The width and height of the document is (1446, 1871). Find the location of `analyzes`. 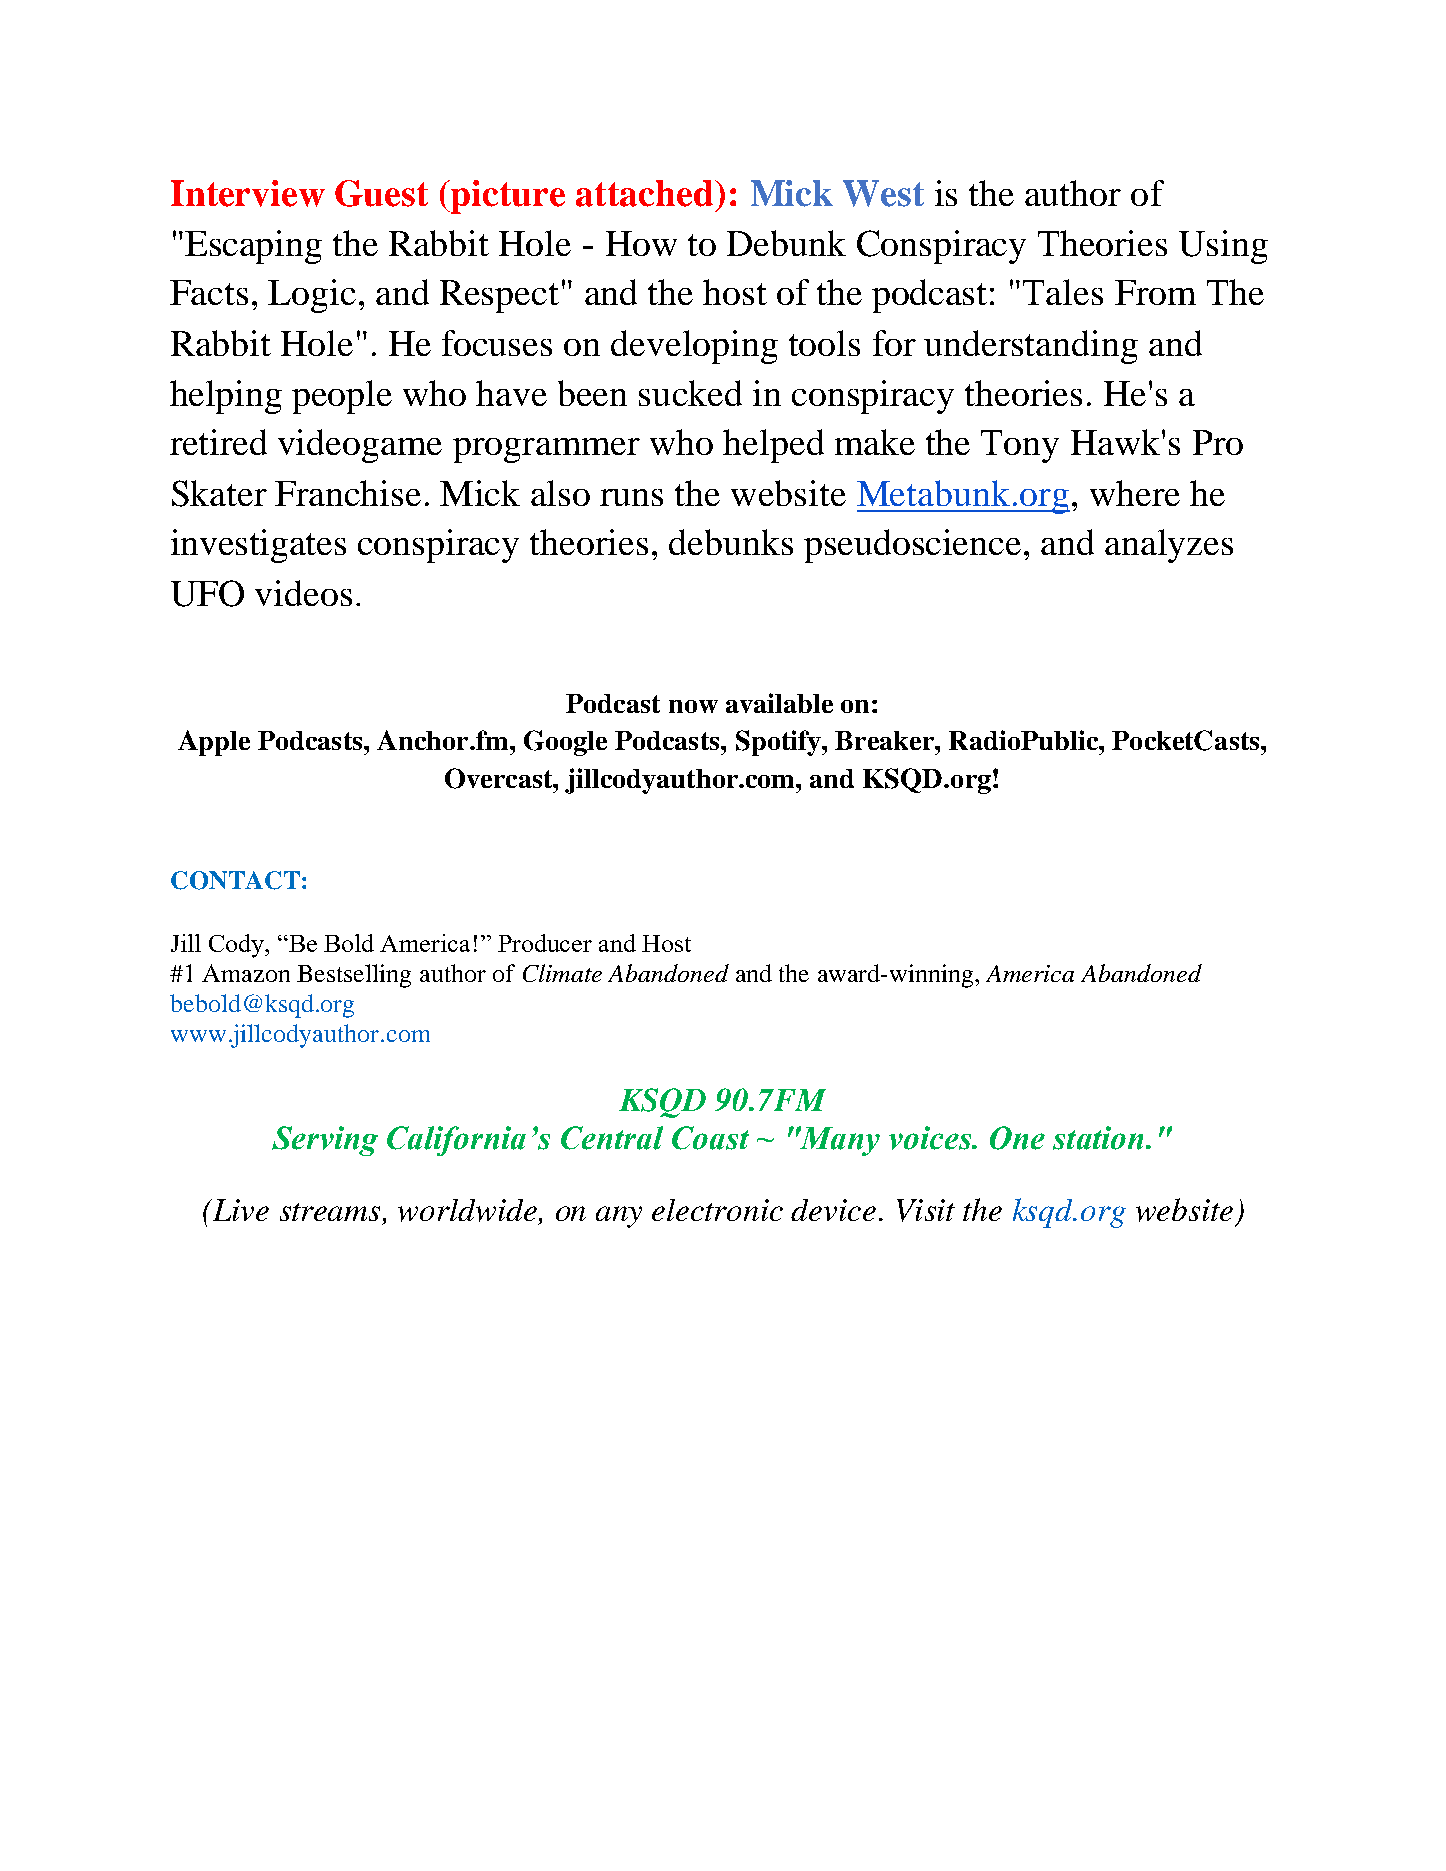

analyzes is located at coordinates (1169, 546).
